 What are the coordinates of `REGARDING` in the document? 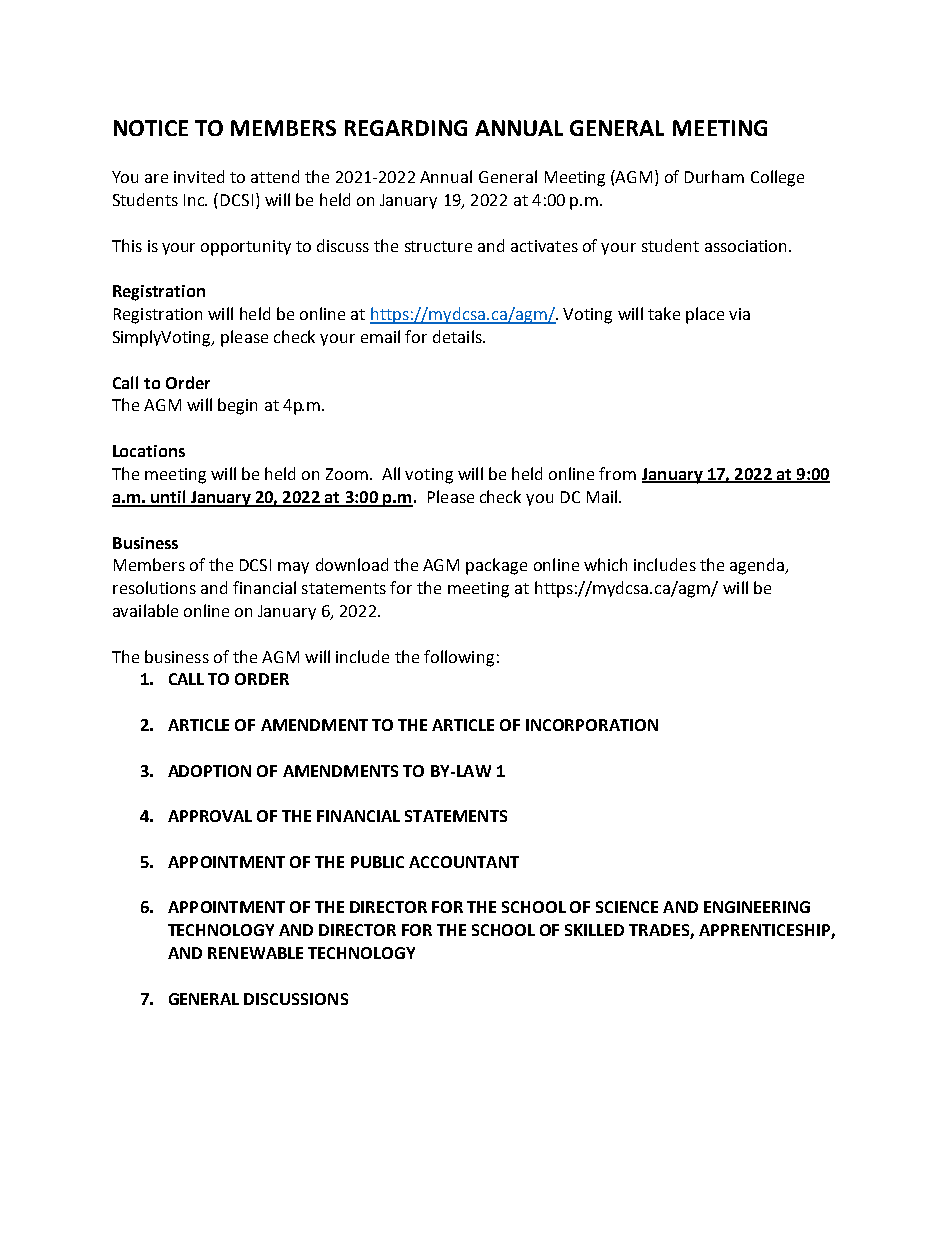 It's located at (406, 128).
